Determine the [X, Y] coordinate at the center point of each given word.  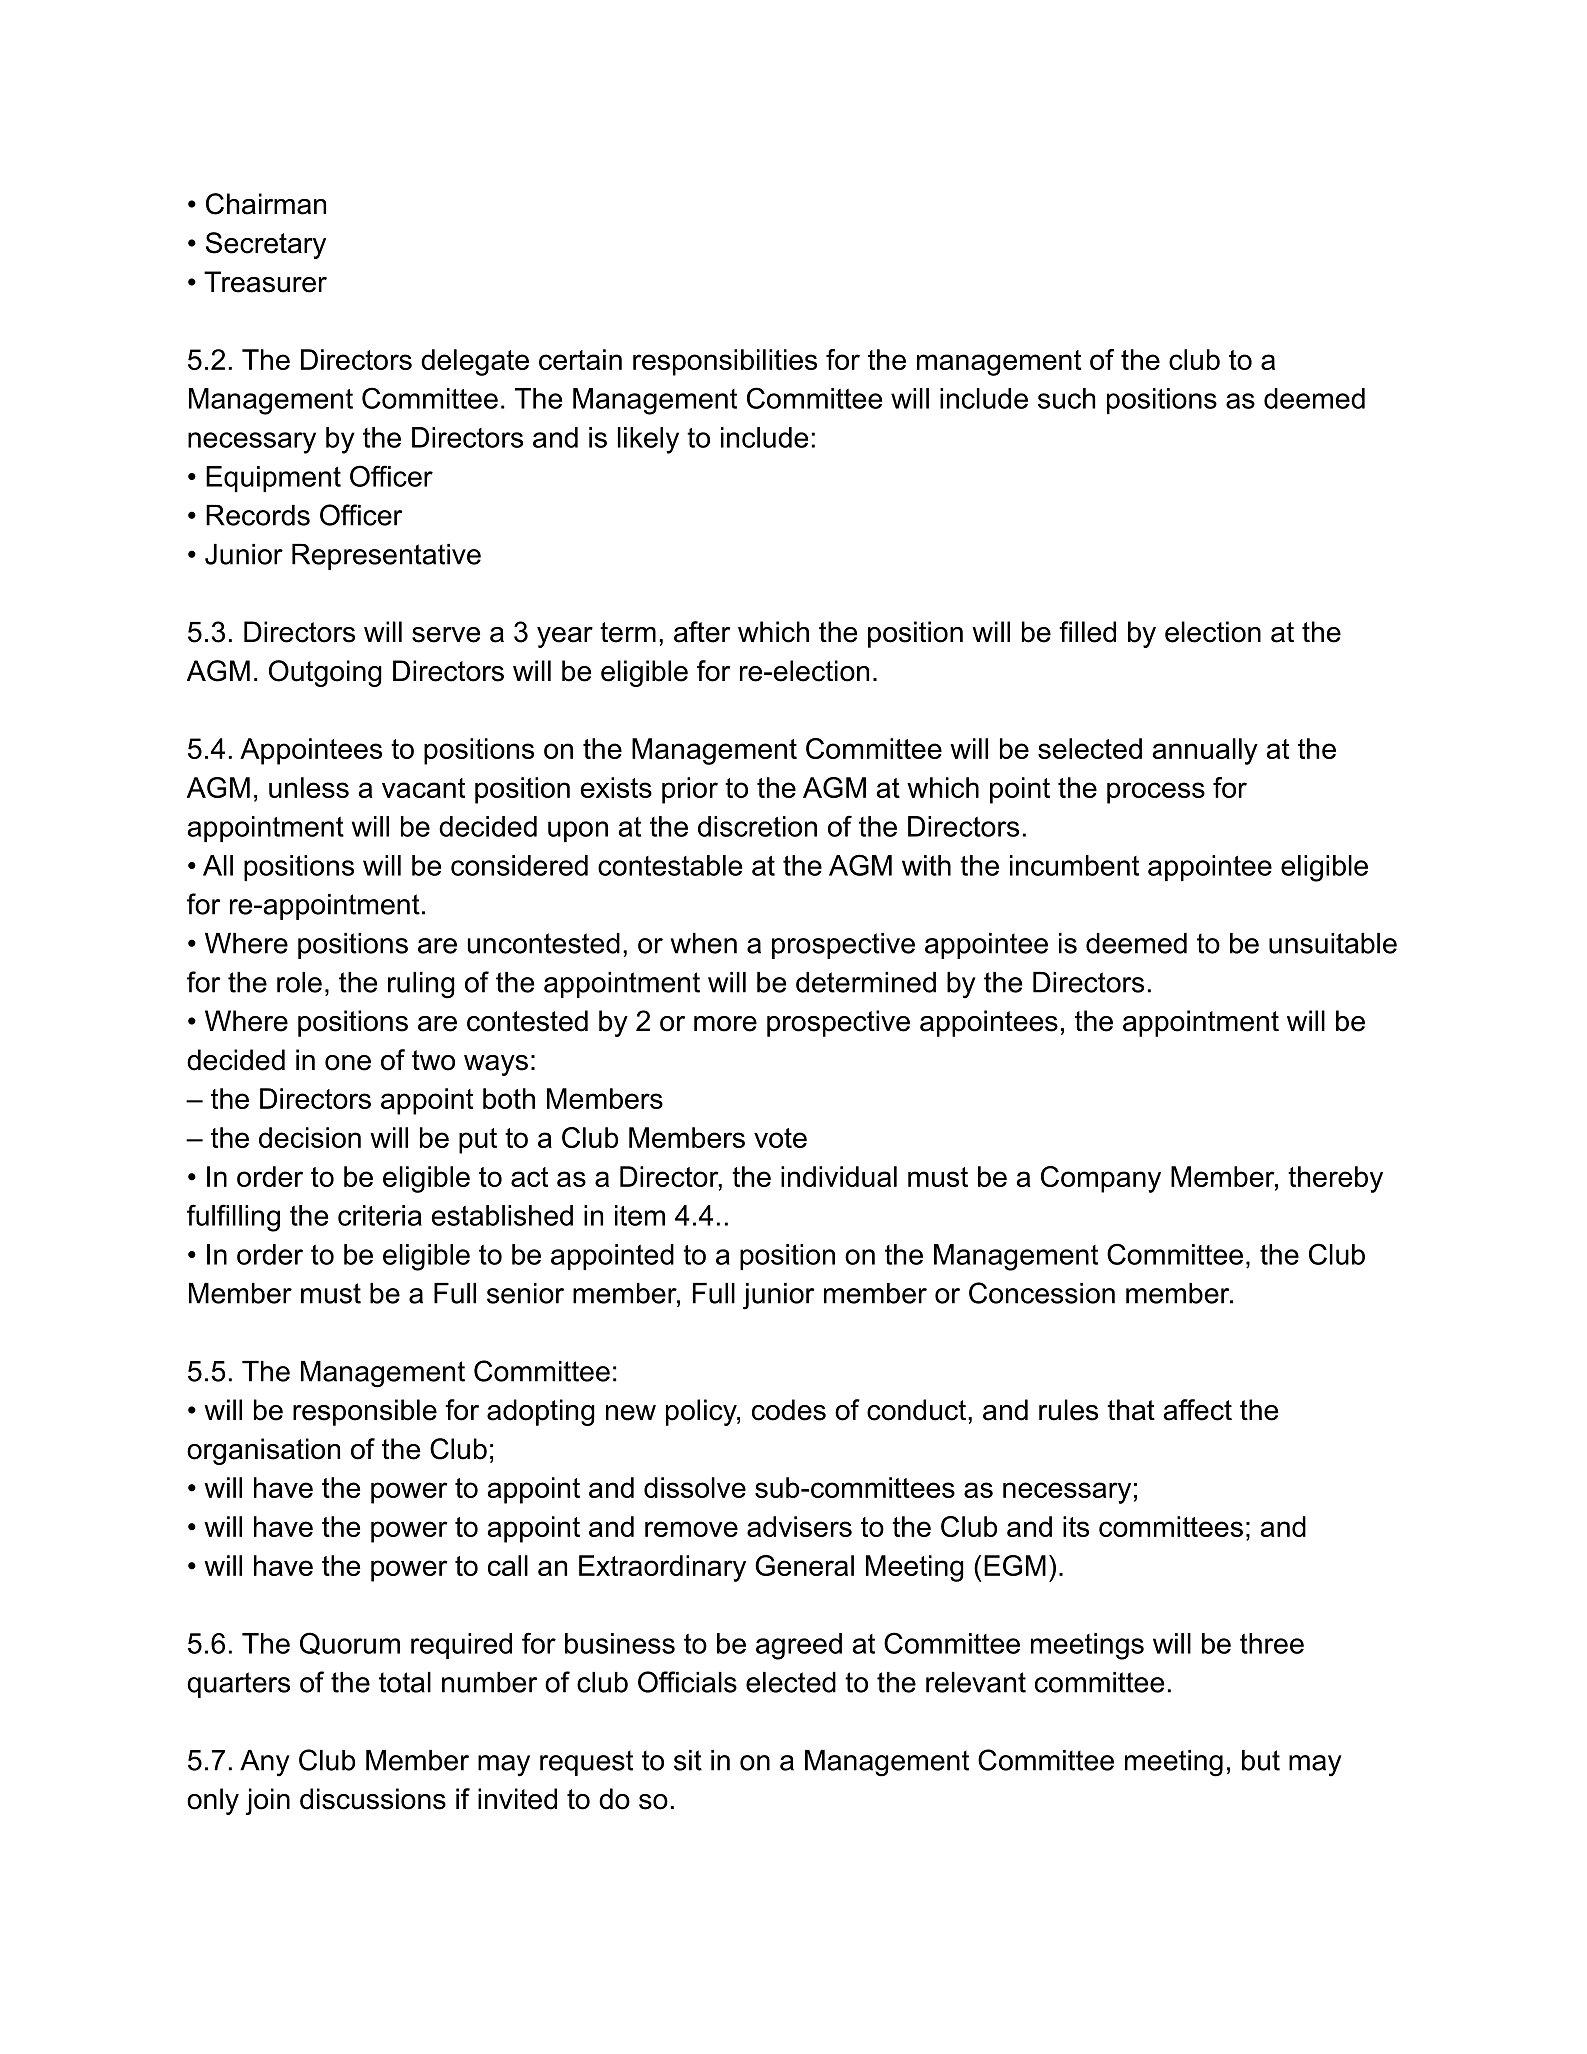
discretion [757, 826]
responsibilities [725, 362]
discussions [373, 1799]
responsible [365, 1412]
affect [1198, 1410]
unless [309, 787]
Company [1101, 1179]
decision [310, 1137]
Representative [386, 557]
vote [780, 1138]
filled [1087, 632]
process [1156, 793]
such [1066, 398]
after [702, 632]
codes [789, 1410]
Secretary [266, 245]
